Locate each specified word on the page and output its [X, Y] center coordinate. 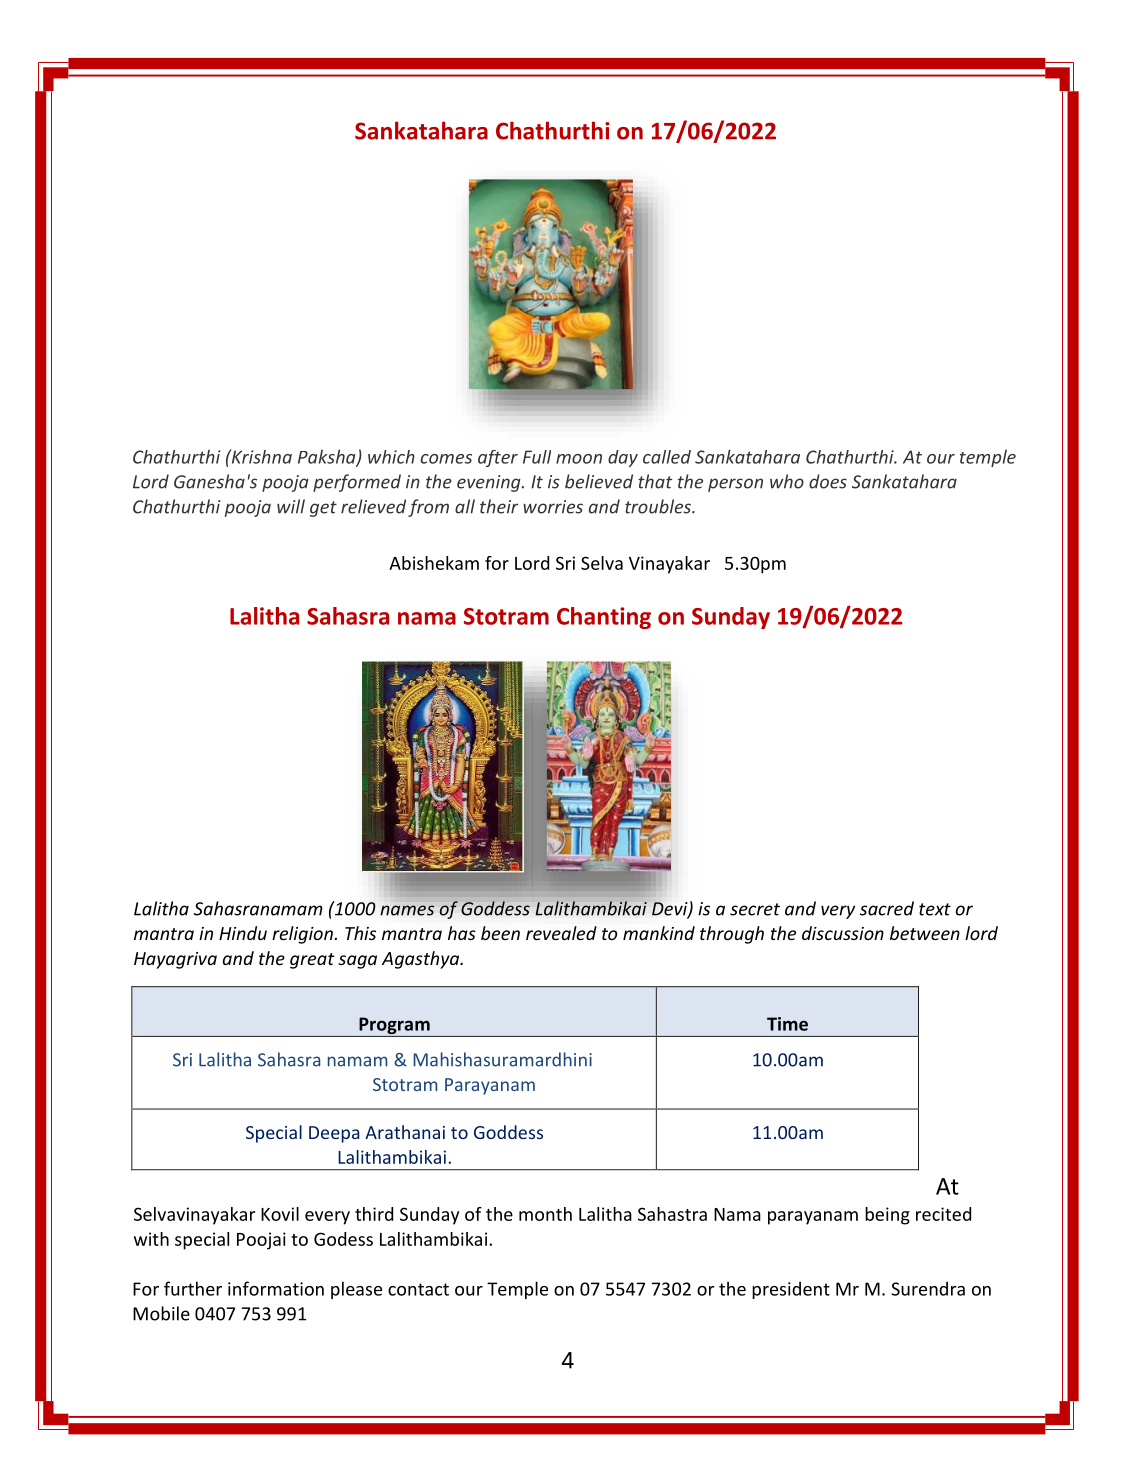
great [312, 961]
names [407, 910]
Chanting [604, 618]
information [276, 1288]
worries [553, 507]
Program [394, 1027]
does [828, 481]
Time [787, 1024]
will [291, 506]
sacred [887, 908]
